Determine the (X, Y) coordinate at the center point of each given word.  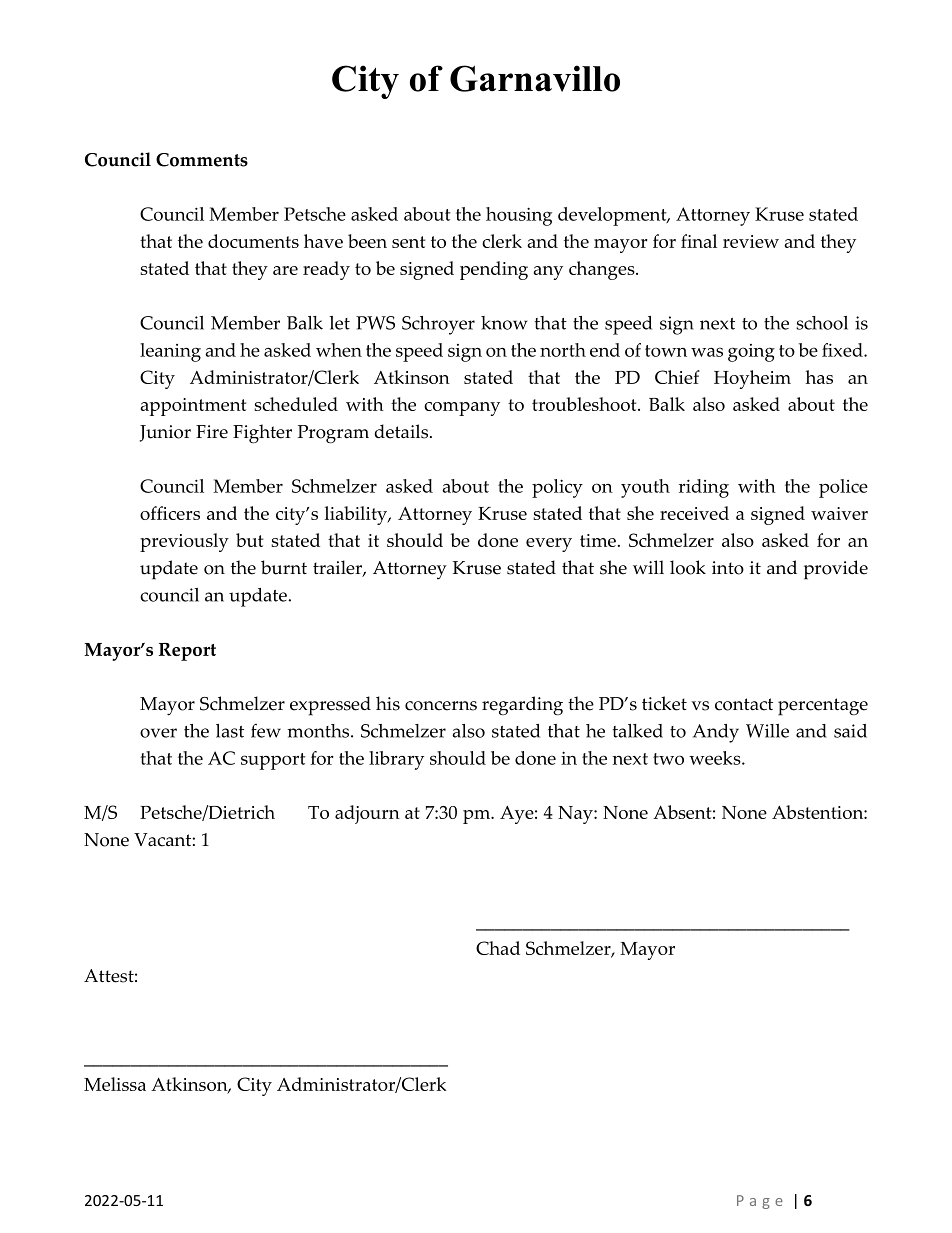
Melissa (115, 1084)
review (751, 241)
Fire (212, 432)
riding (704, 488)
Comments (202, 160)
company (462, 409)
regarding (522, 706)
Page (760, 1202)
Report (187, 652)
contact (744, 704)
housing (519, 216)
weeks (716, 758)
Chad (498, 948)
